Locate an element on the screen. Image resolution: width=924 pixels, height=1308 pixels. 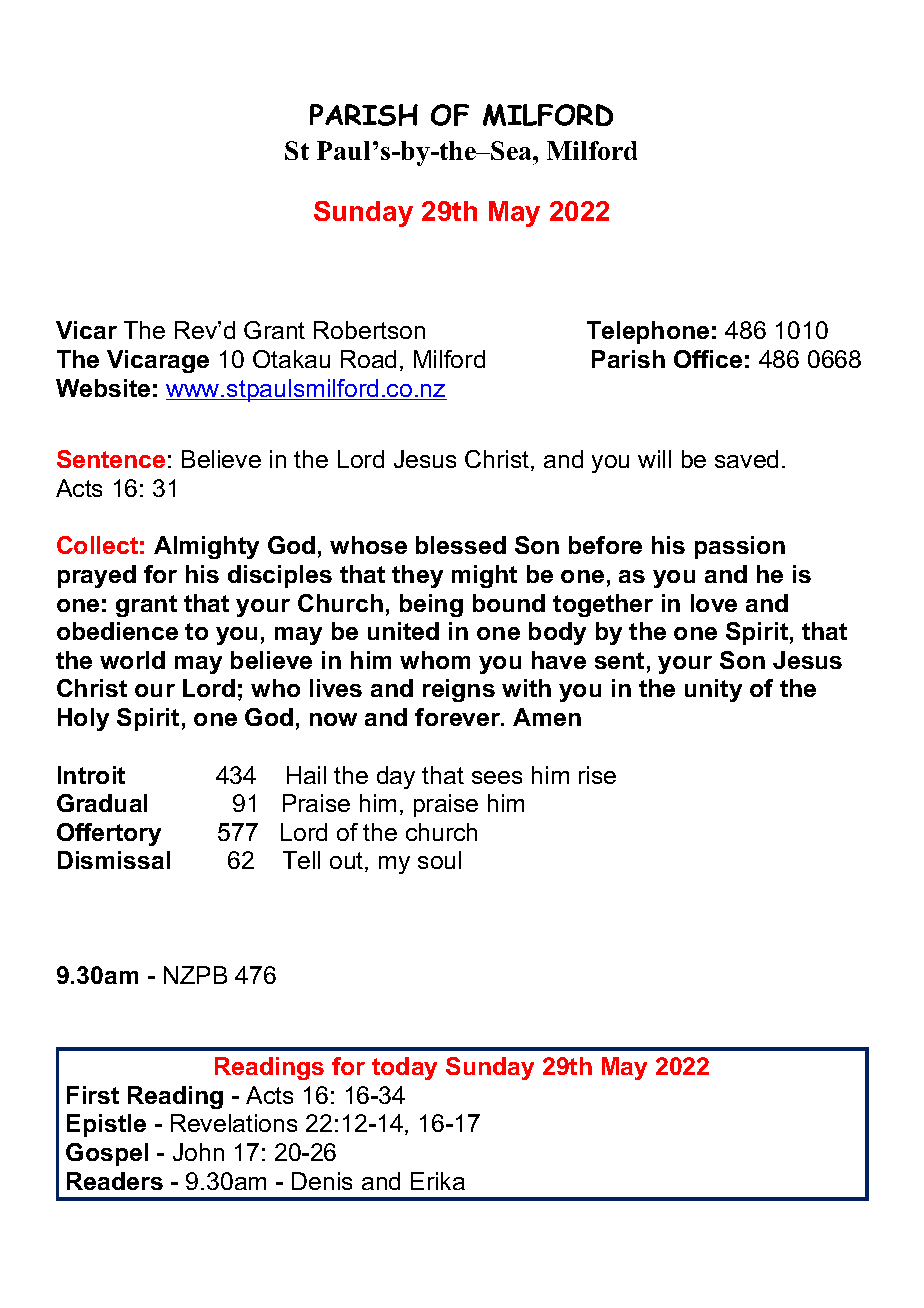
John is located at coordinates (198, 1152).
